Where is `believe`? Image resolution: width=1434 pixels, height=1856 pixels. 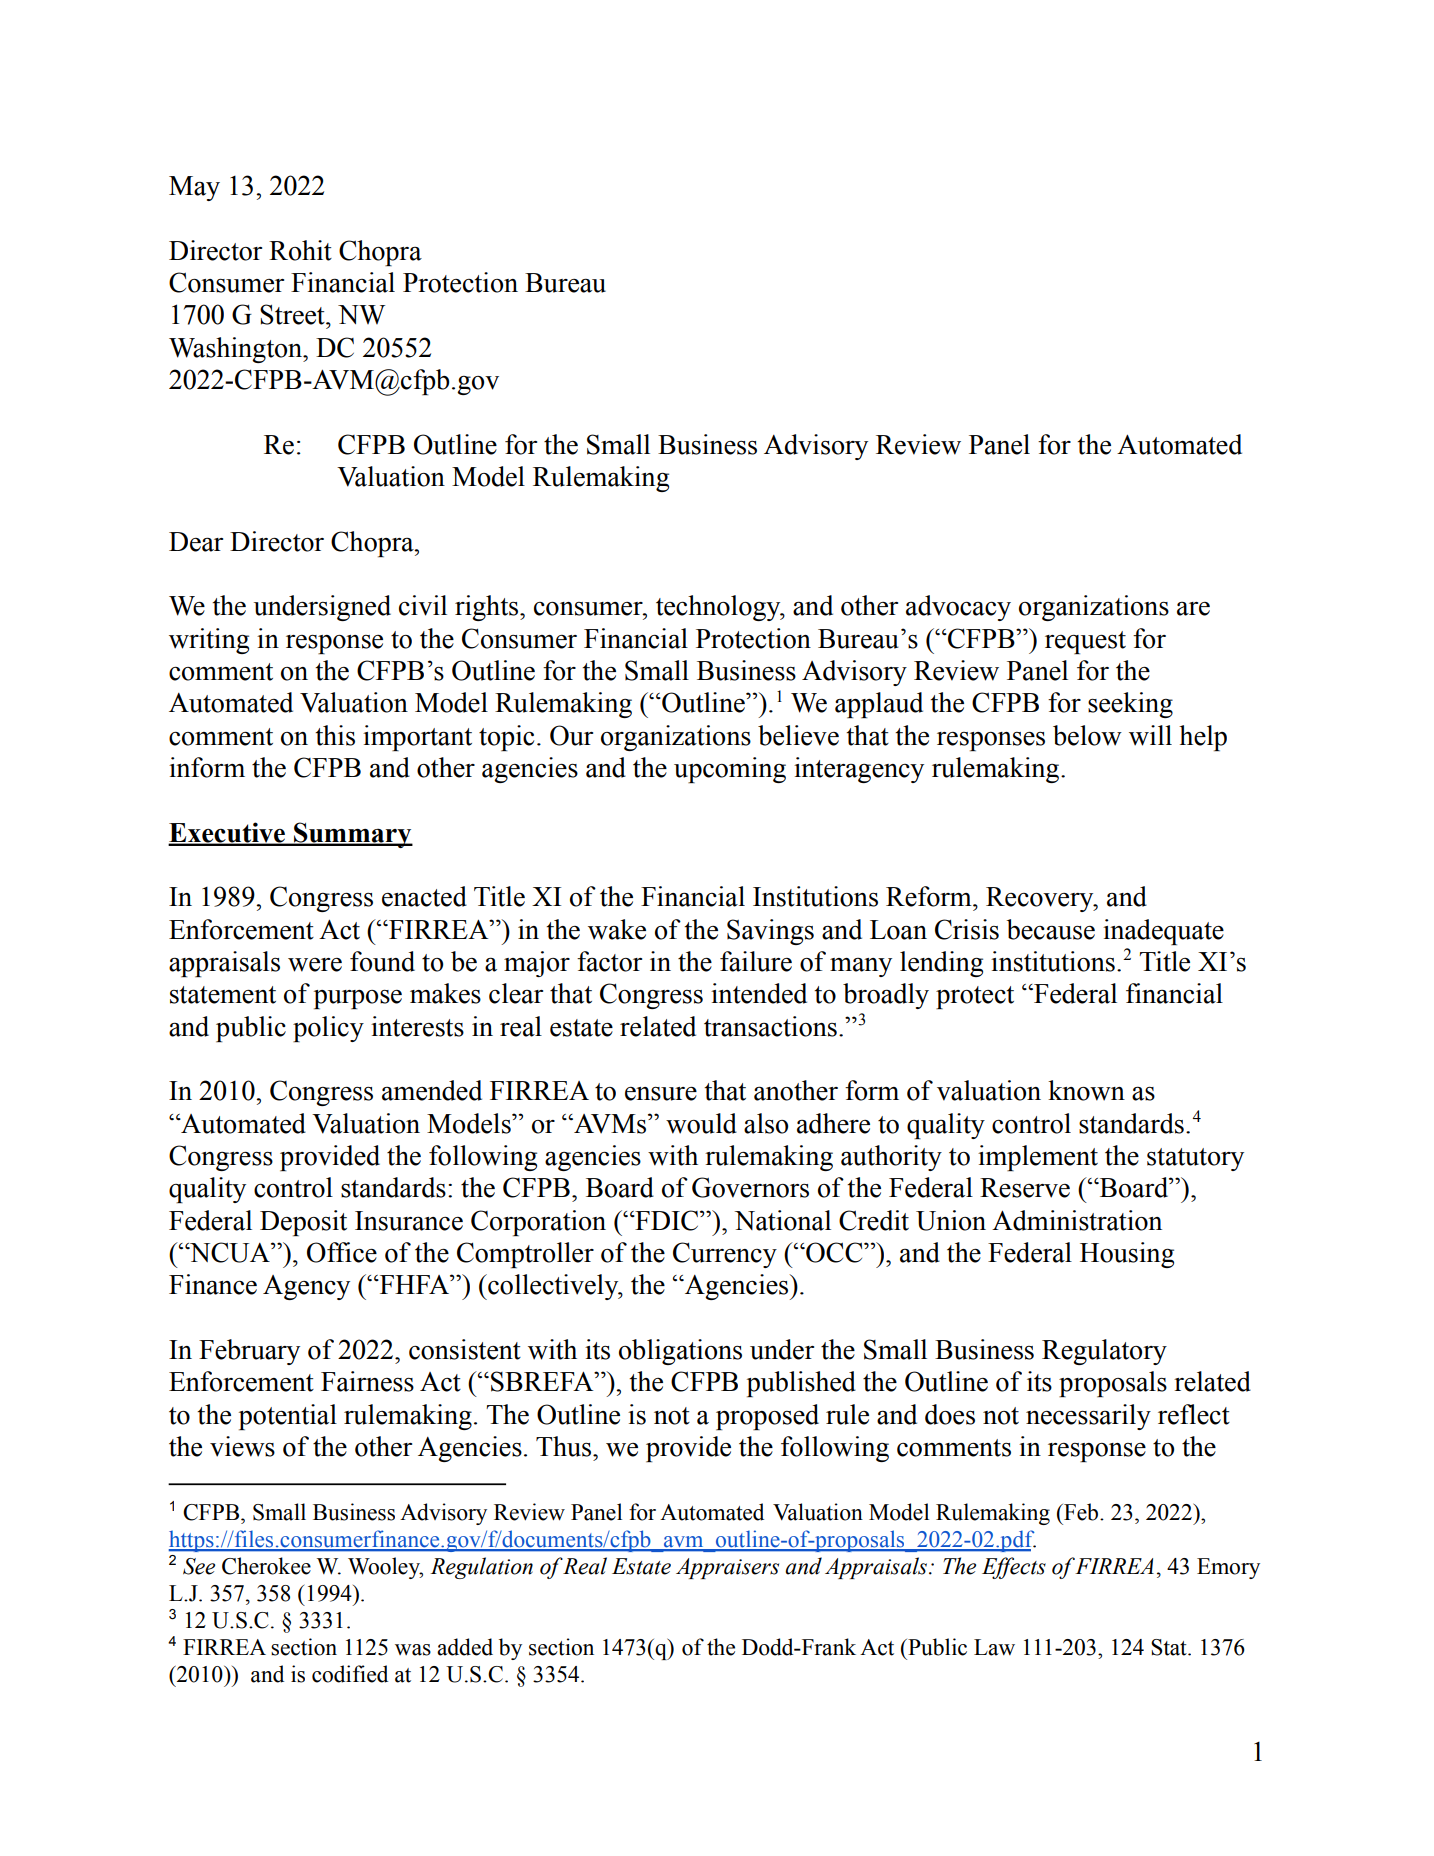 believe is located at coordinates (798, 735).
